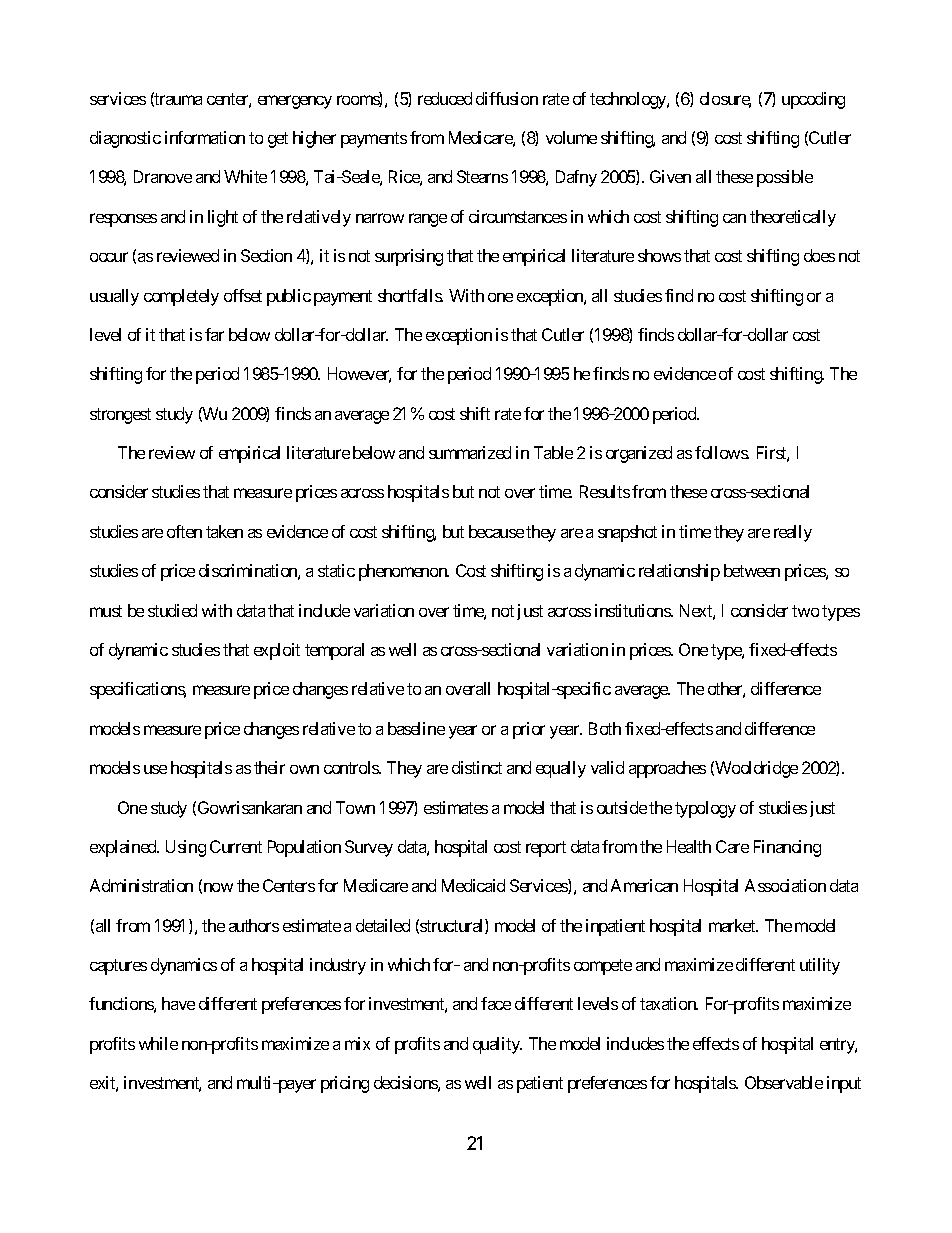  Describe the element at coordinates (497, 1045) in the screenshot. I see `quality` at that location.
